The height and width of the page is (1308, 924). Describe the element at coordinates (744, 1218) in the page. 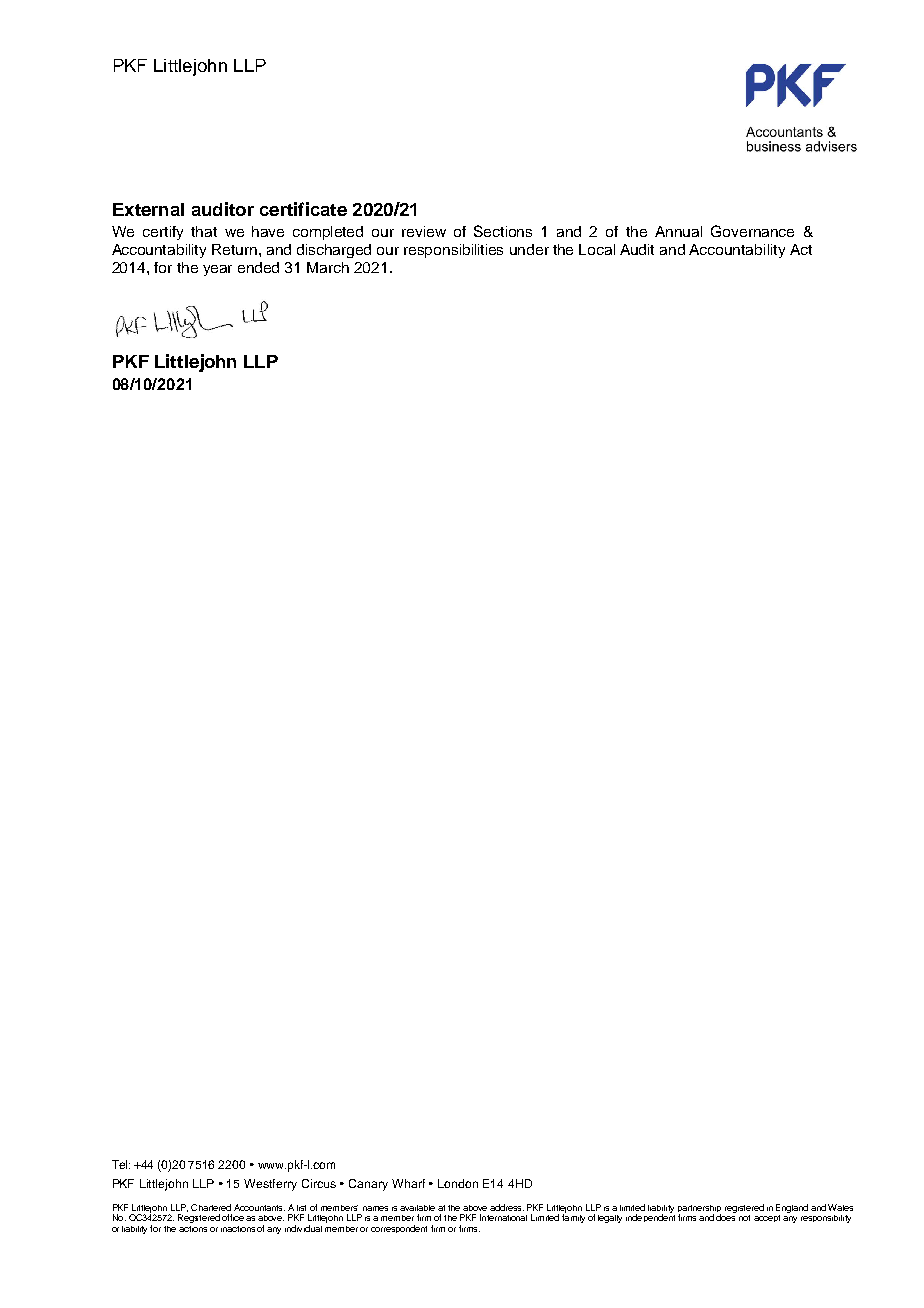

I see `not` at that location.
